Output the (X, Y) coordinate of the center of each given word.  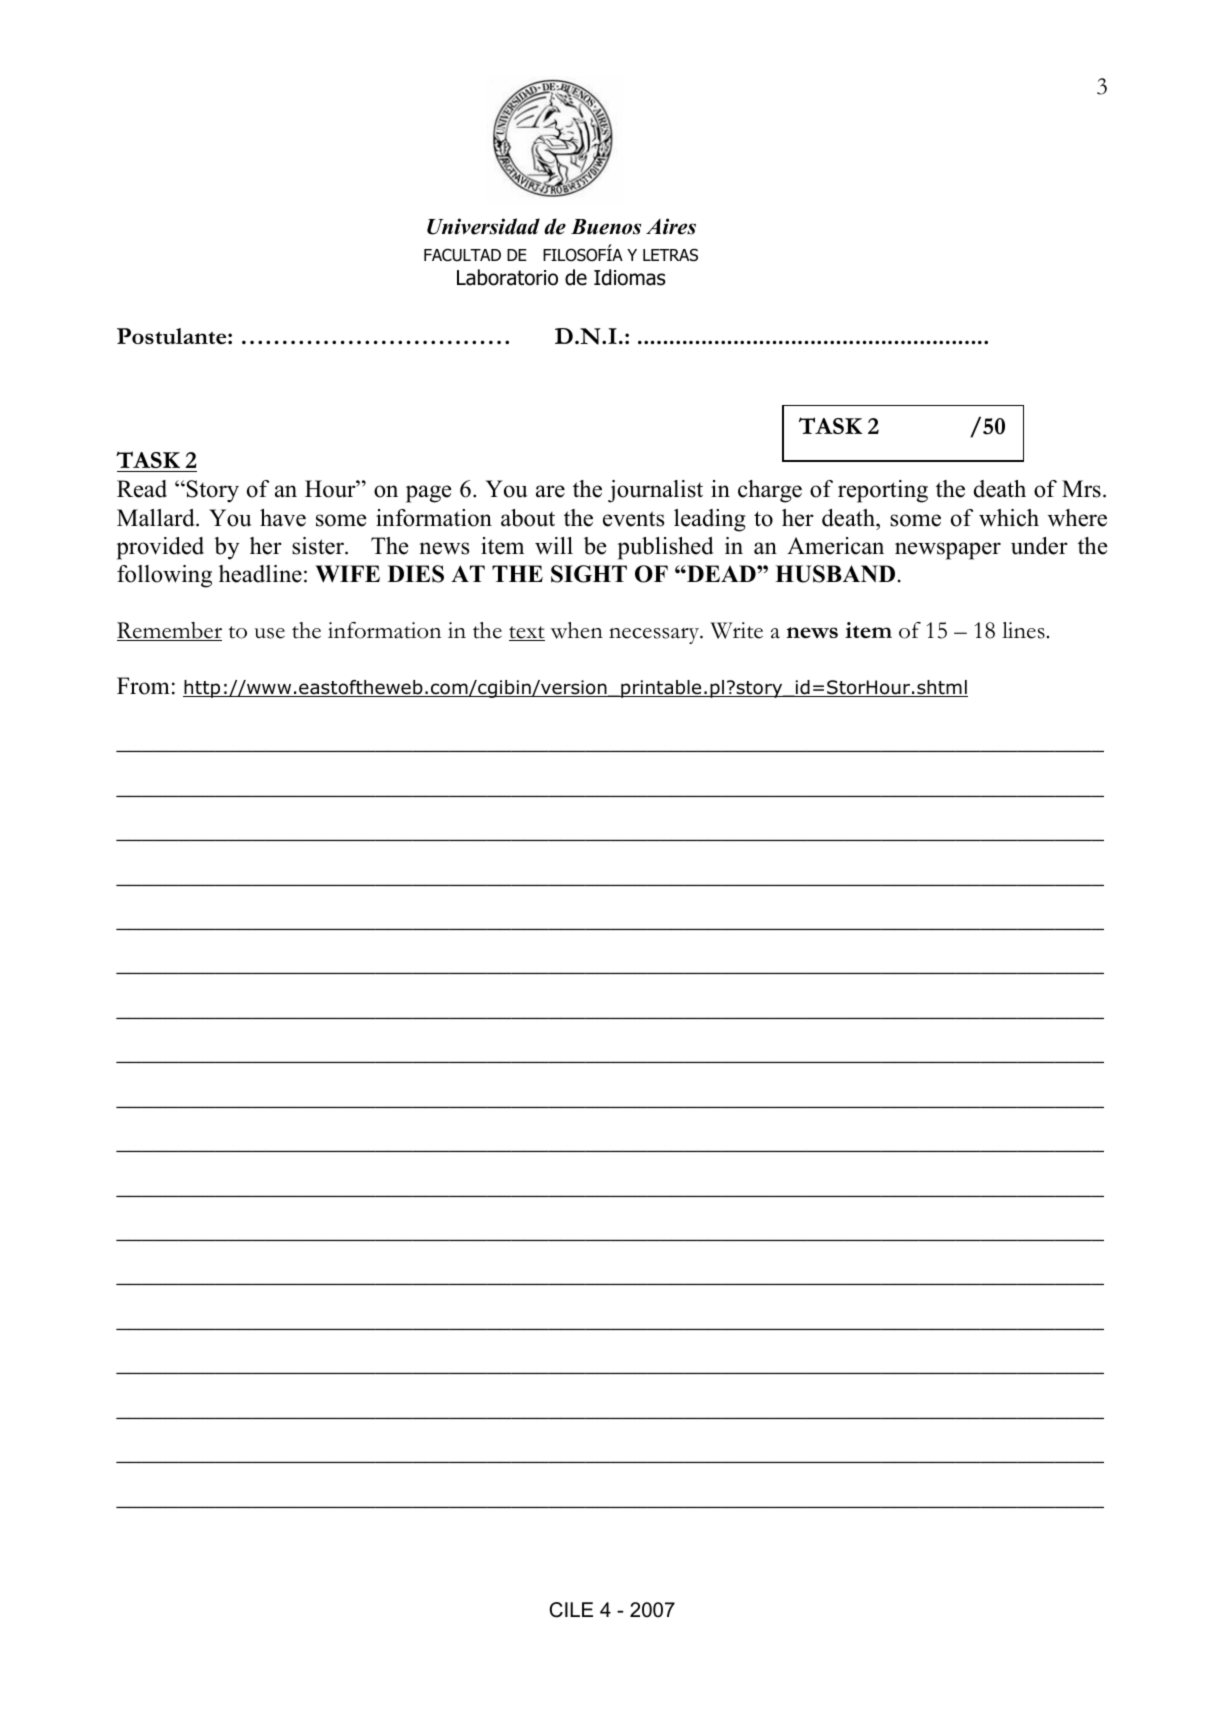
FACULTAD (462, 255)
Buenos (606, 227)
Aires (671, 226)
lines (1023, 630)
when (576, 630)
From (143, 686)
